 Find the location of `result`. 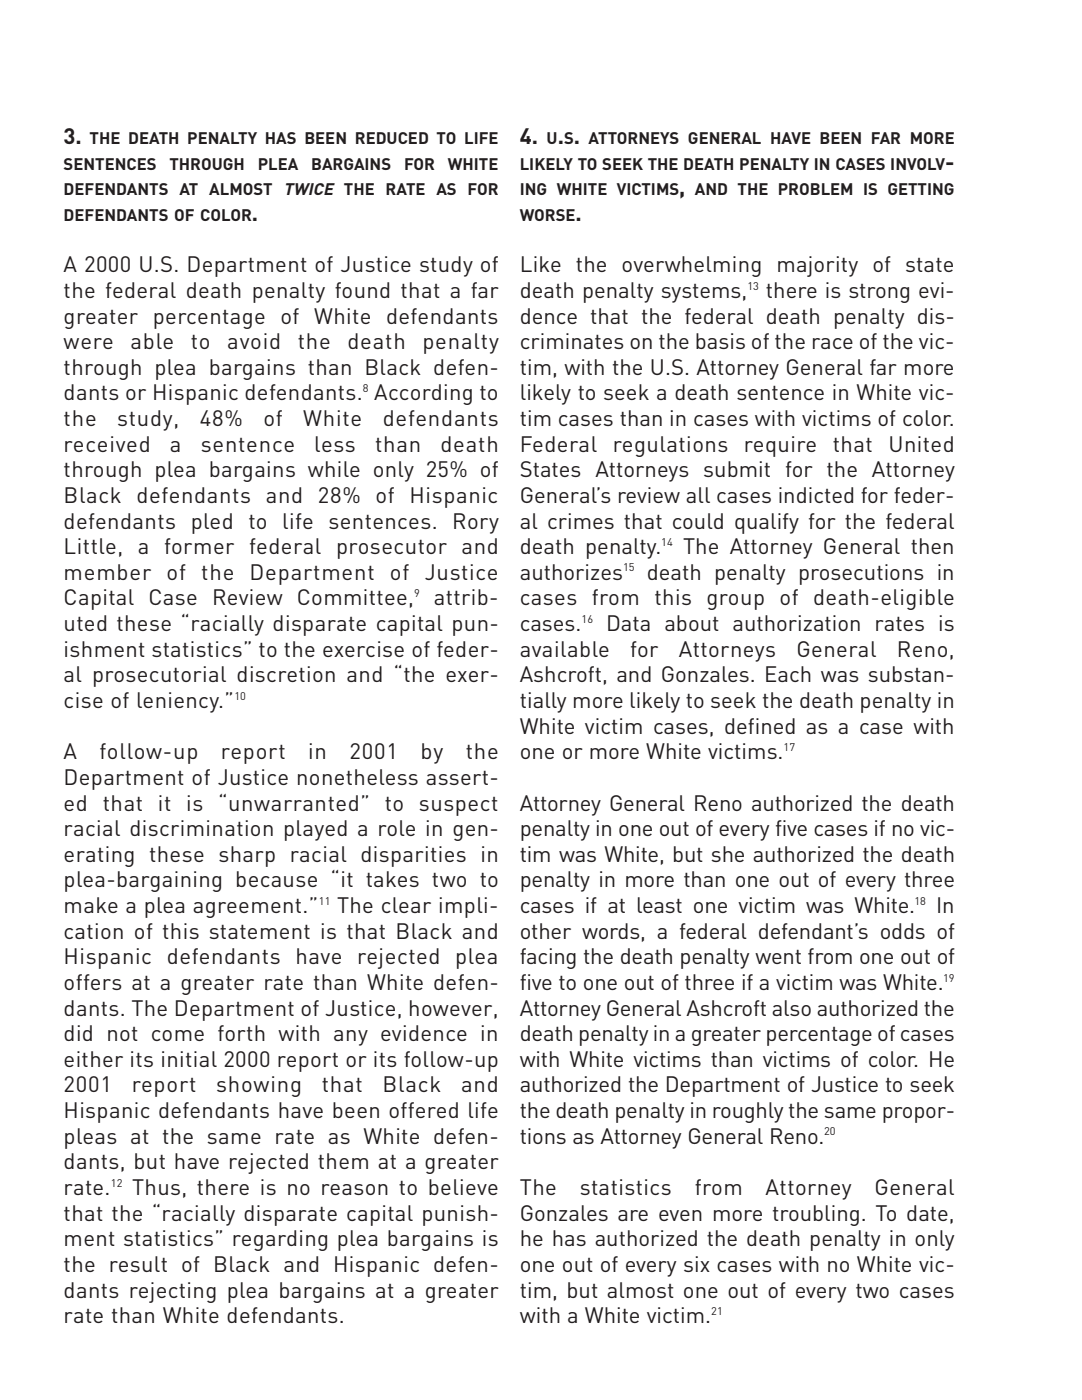

result is located at coordinates (138, 1264).
